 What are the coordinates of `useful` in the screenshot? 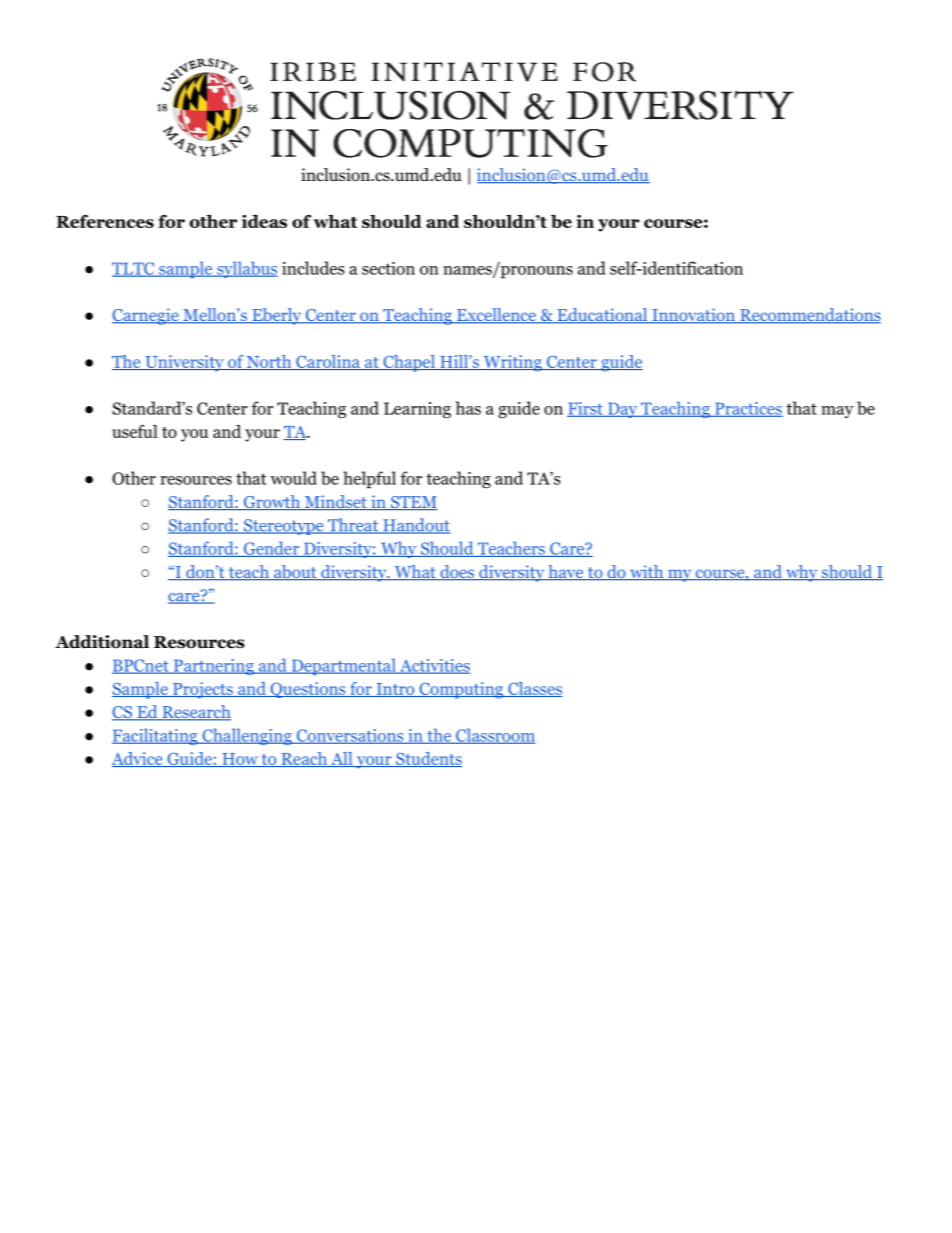 It's located at (135, 431).
